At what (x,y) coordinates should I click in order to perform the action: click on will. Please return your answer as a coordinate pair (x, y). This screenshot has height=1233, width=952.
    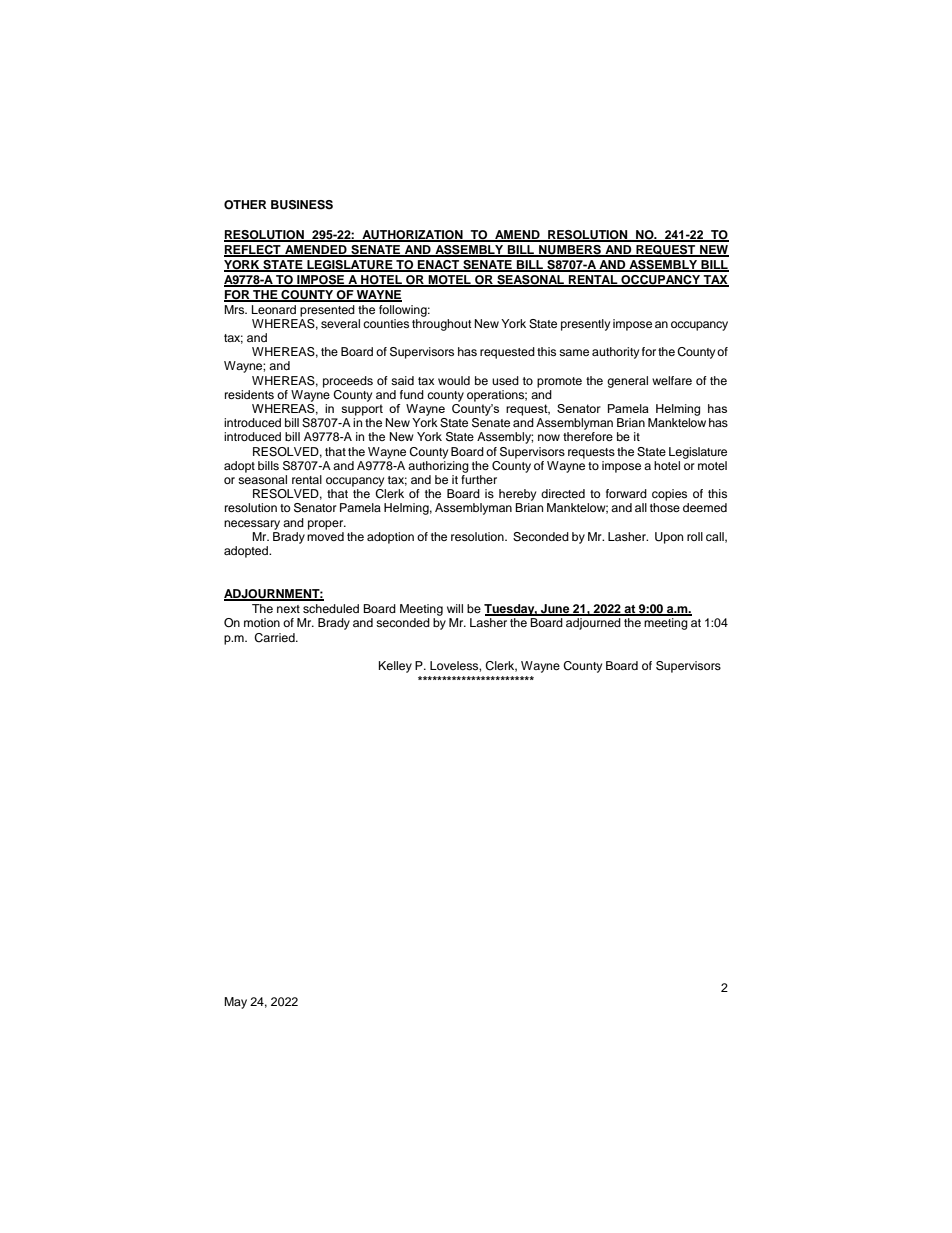
    Looking at the image, I should click on (455, 608).
